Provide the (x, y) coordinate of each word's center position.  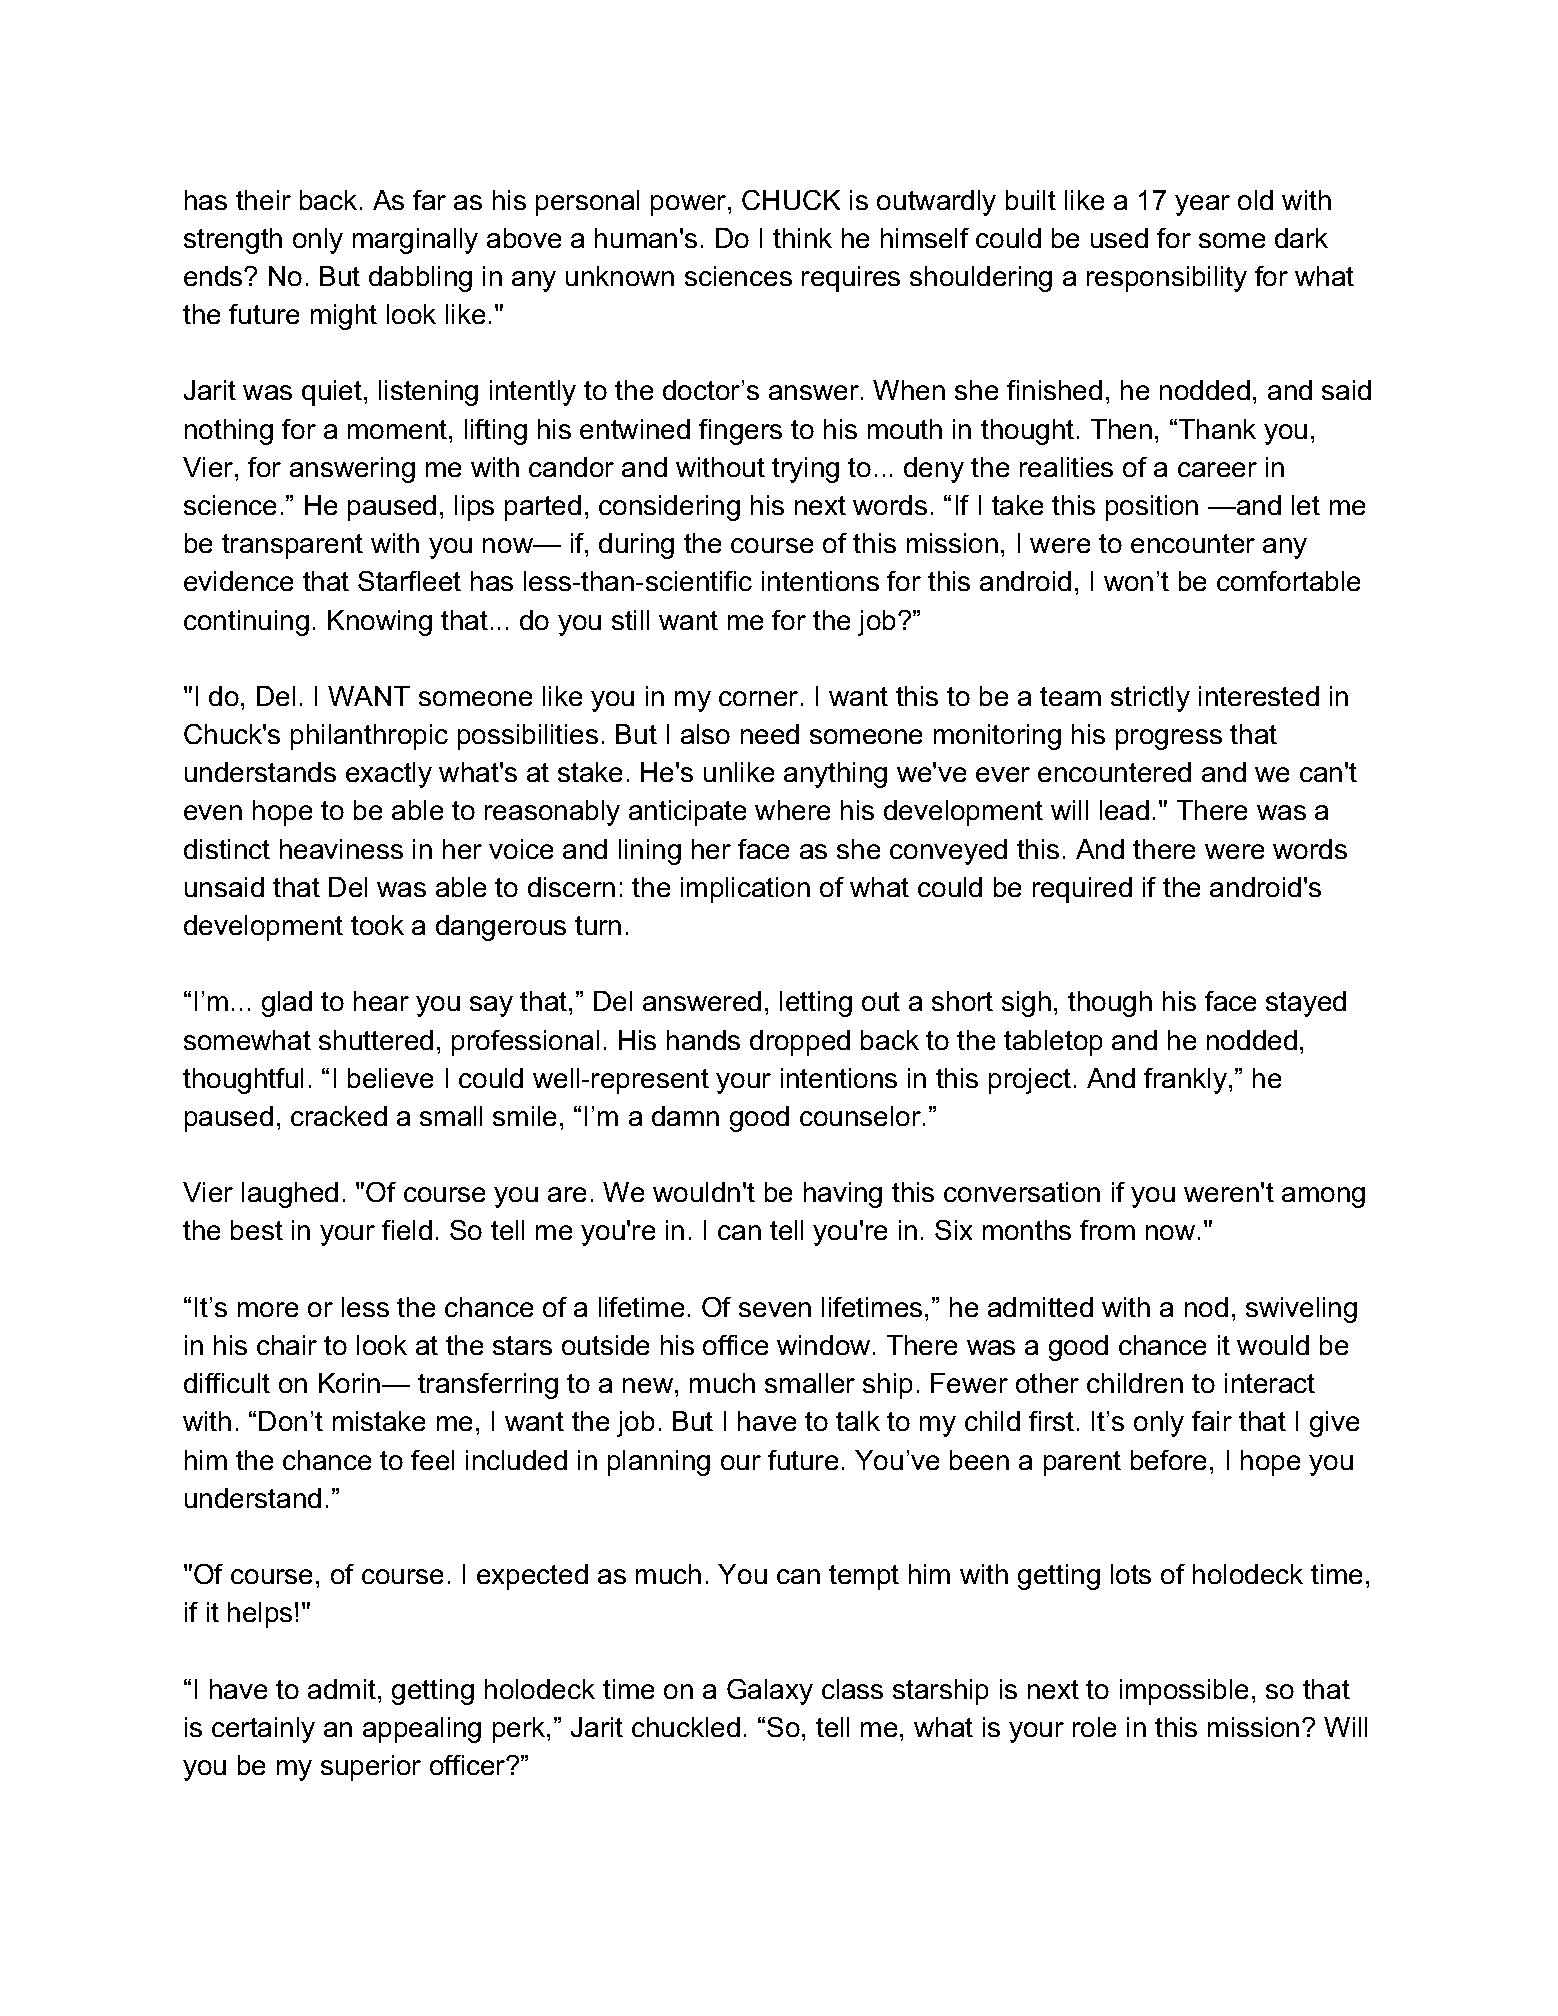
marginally (415, 241)
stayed (1306, 1004)
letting (816, 1004)
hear (381, 1001)
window (823, 1345)
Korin (351, 1383)
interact (1270, 1383)
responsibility (1167, 279)
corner (758, 698)
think (802, 238)
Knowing (380, 623)
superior (371, 1768)
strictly (1150, 699)
